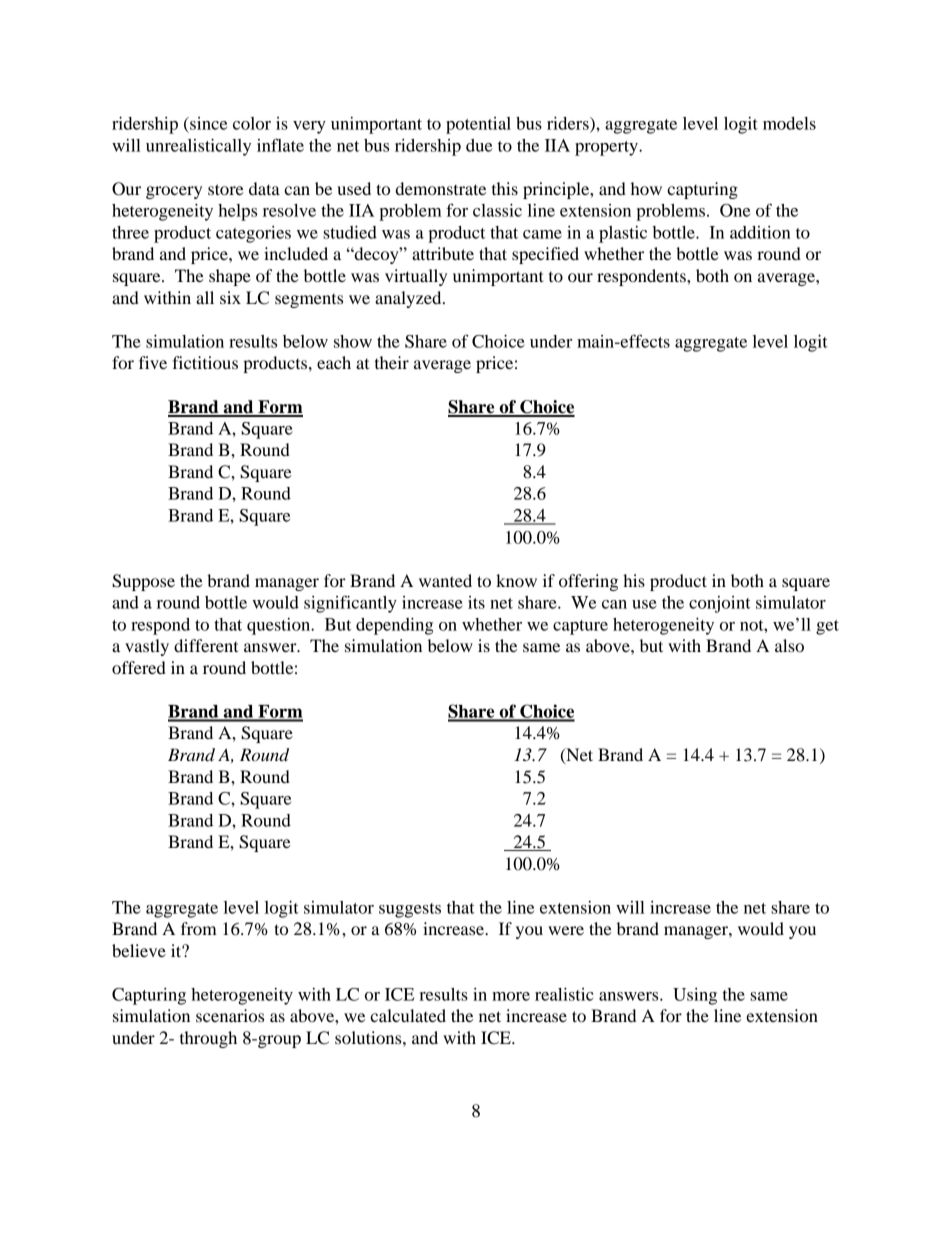 This page has height=1233, width=952. I want to click on offered, so click(139, 667).
